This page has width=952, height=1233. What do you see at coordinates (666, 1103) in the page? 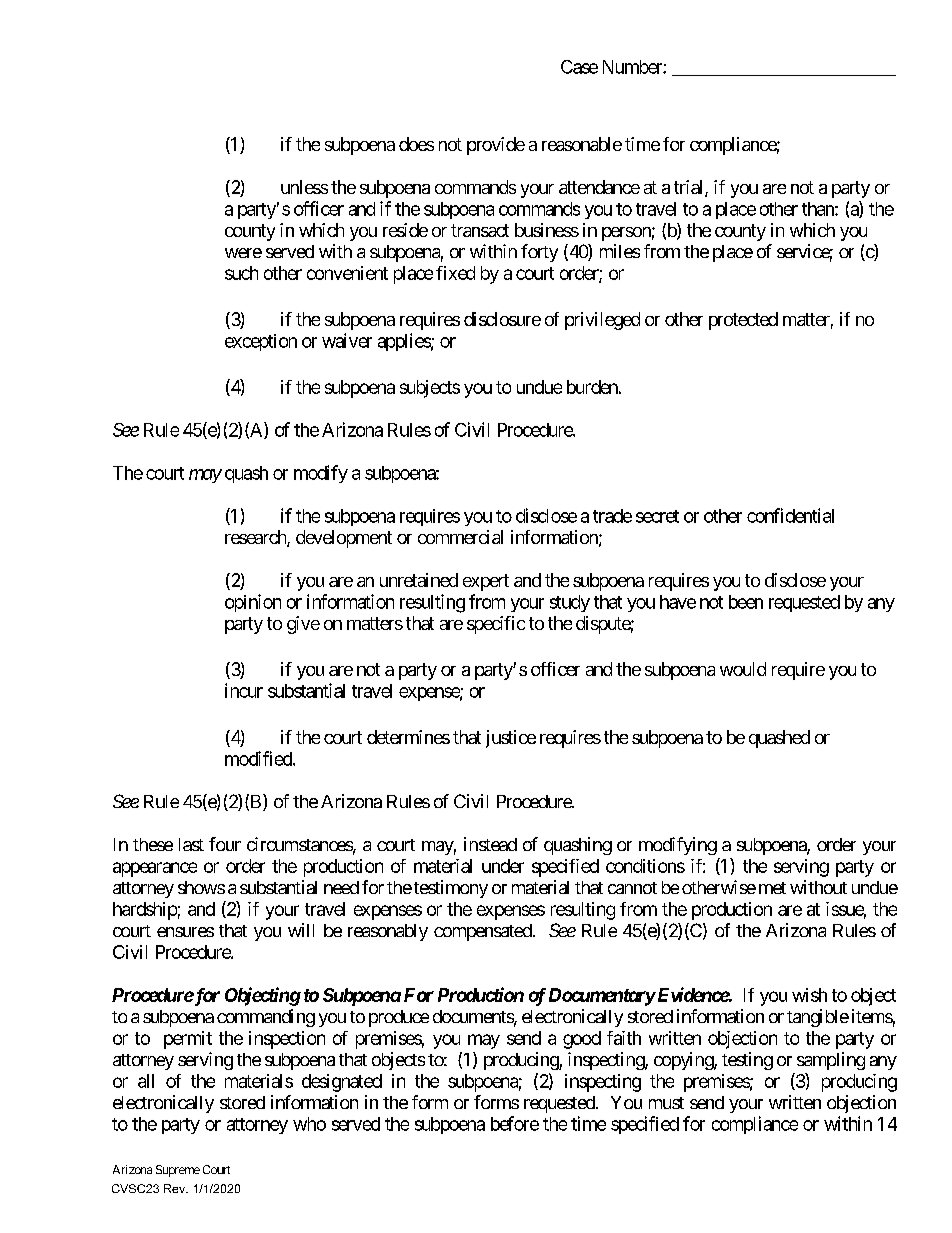
I see `must` at bounding box center [666, 1103].
